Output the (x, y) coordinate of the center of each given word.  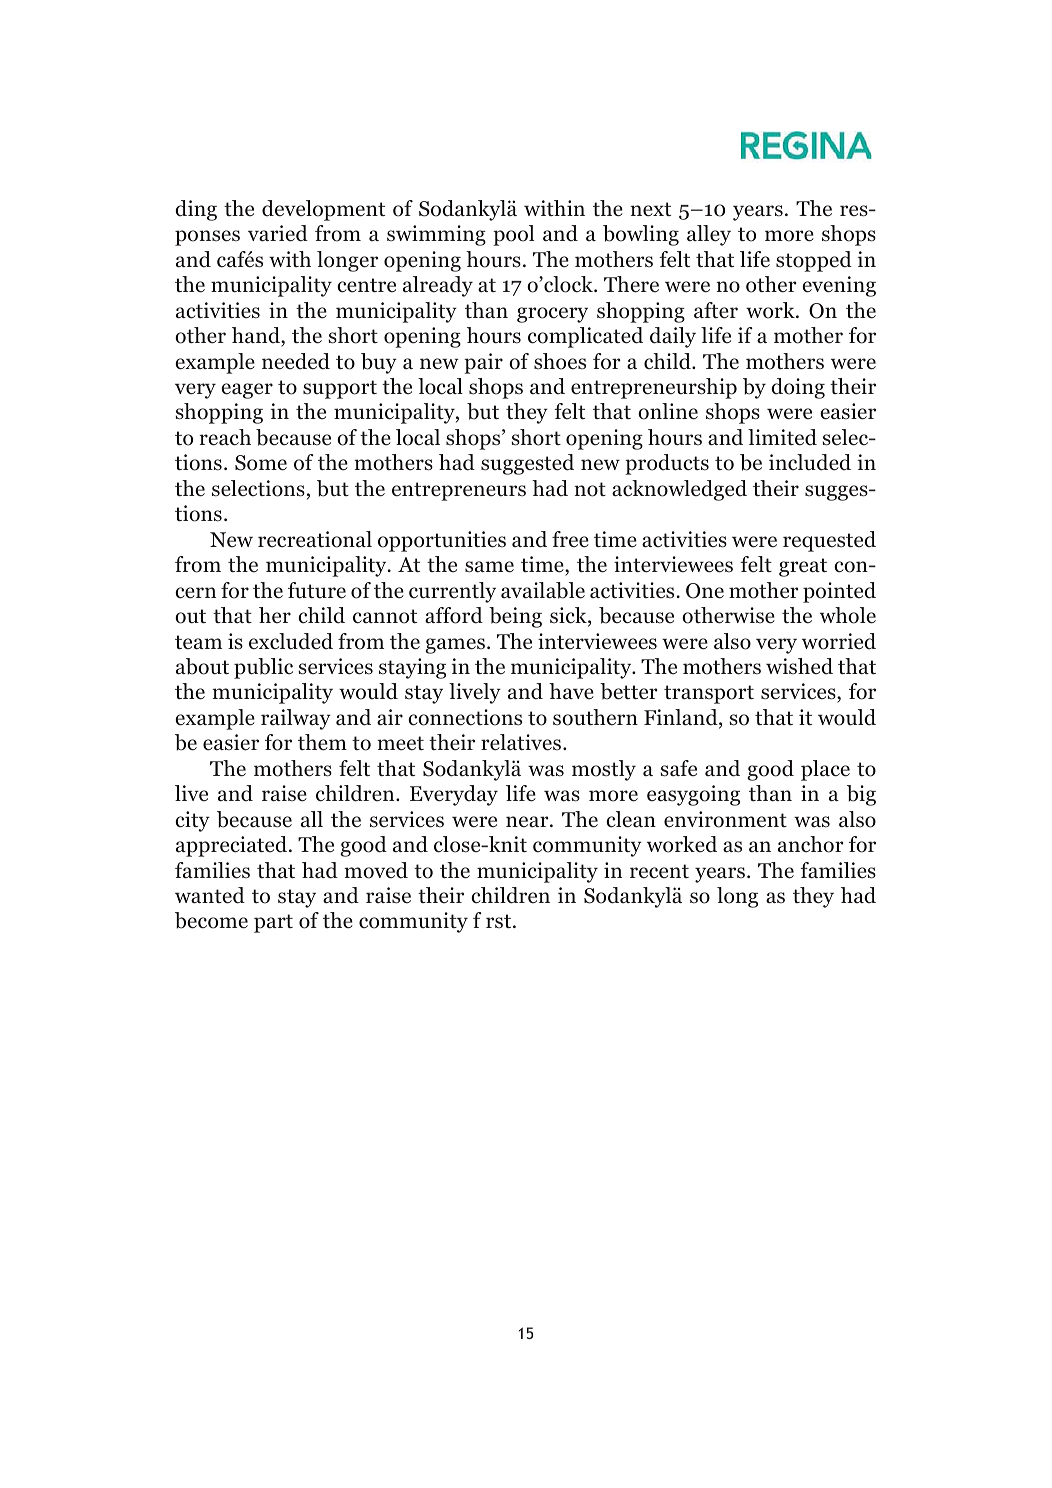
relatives (521, 742)
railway (296, 719)
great (803, 567)
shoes (560, 361)
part (273, 923)
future (317, 590)
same (489, 567)
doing (798, 388)
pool (513, 235)
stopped (814, 261)
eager (247, 391)
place (825, 770)
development (323, 210)
